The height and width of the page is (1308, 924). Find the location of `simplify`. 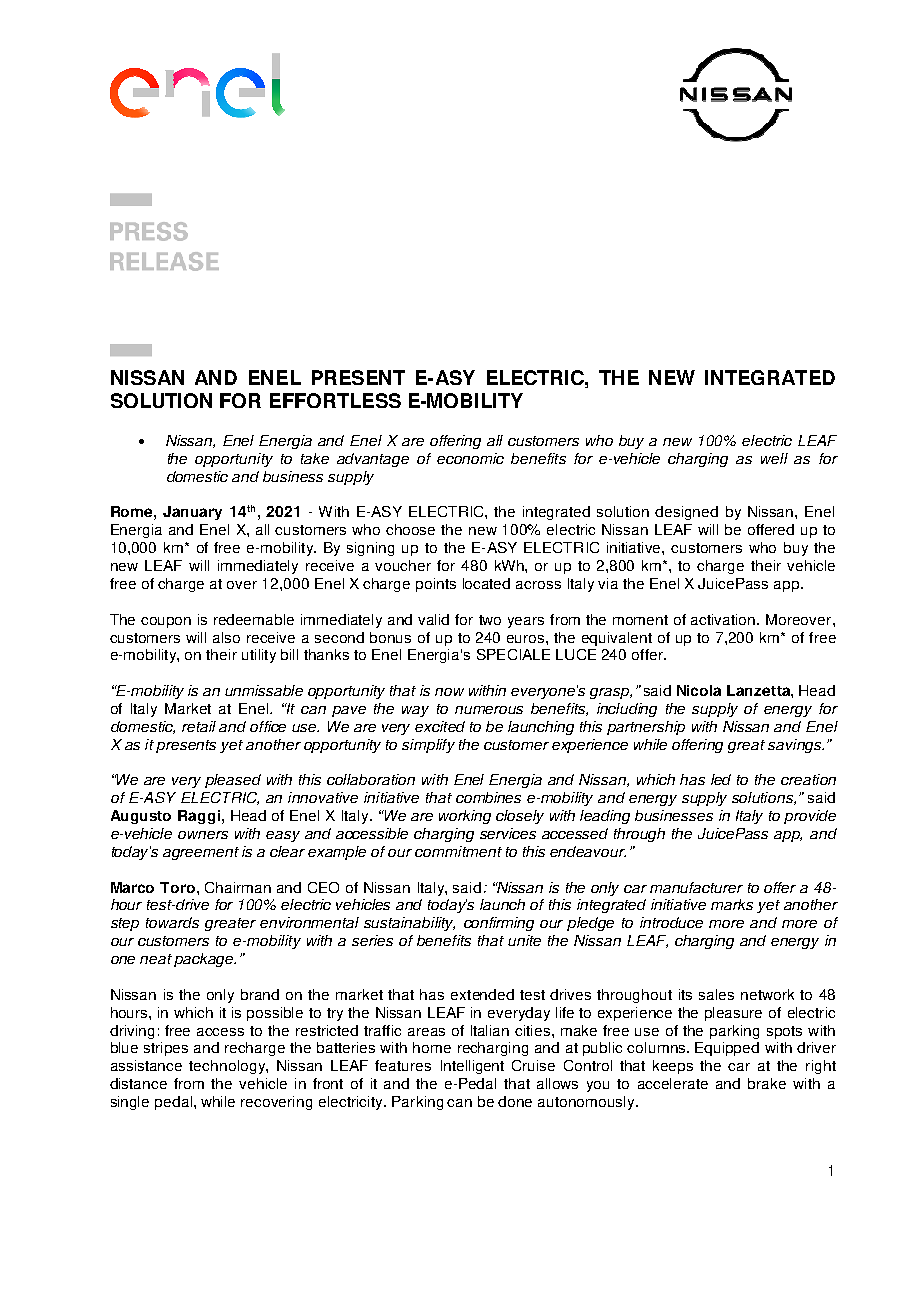

simplify is located at coordinates (428, 746).
